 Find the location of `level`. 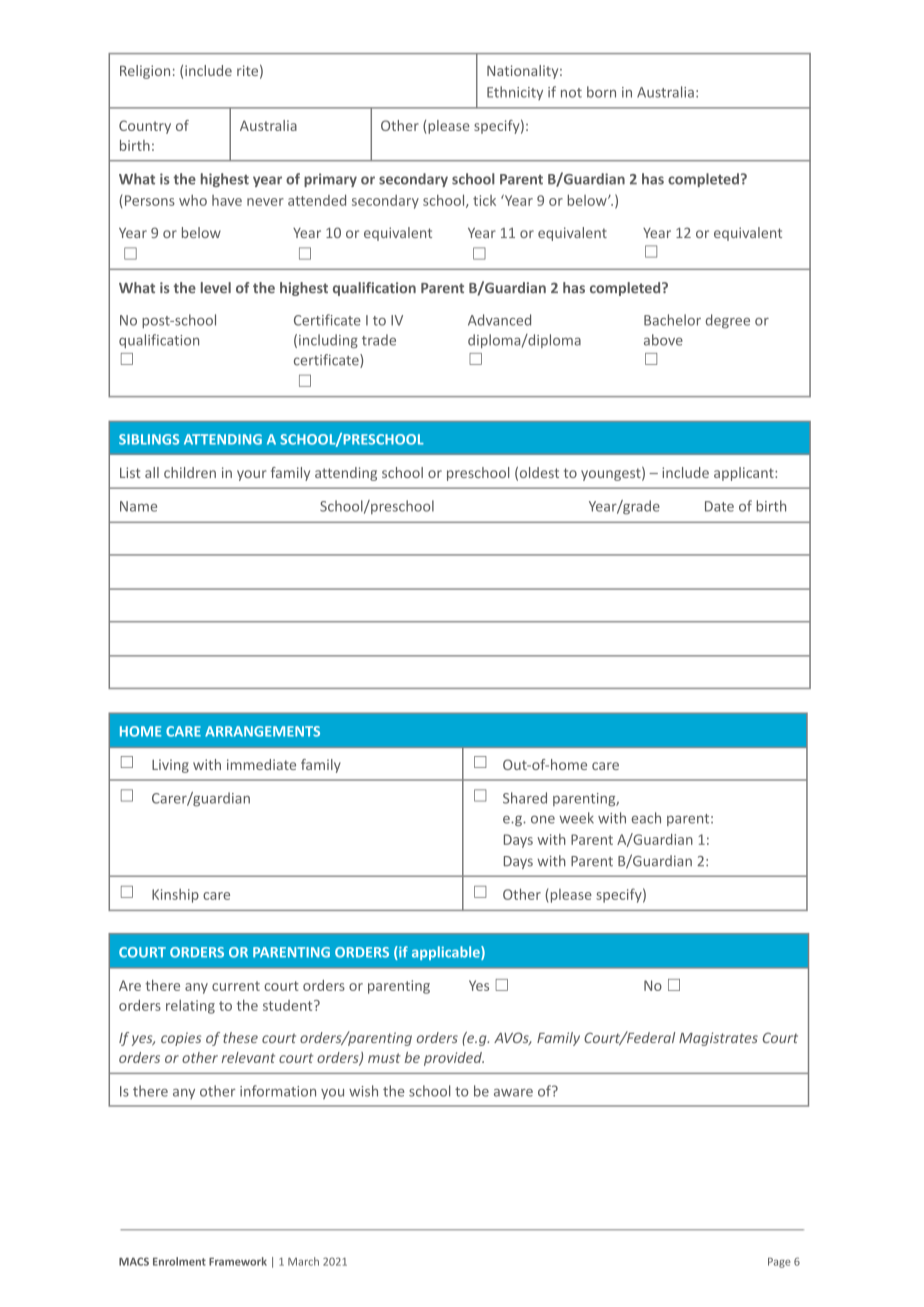

level is located at coordinates (216, 287).
